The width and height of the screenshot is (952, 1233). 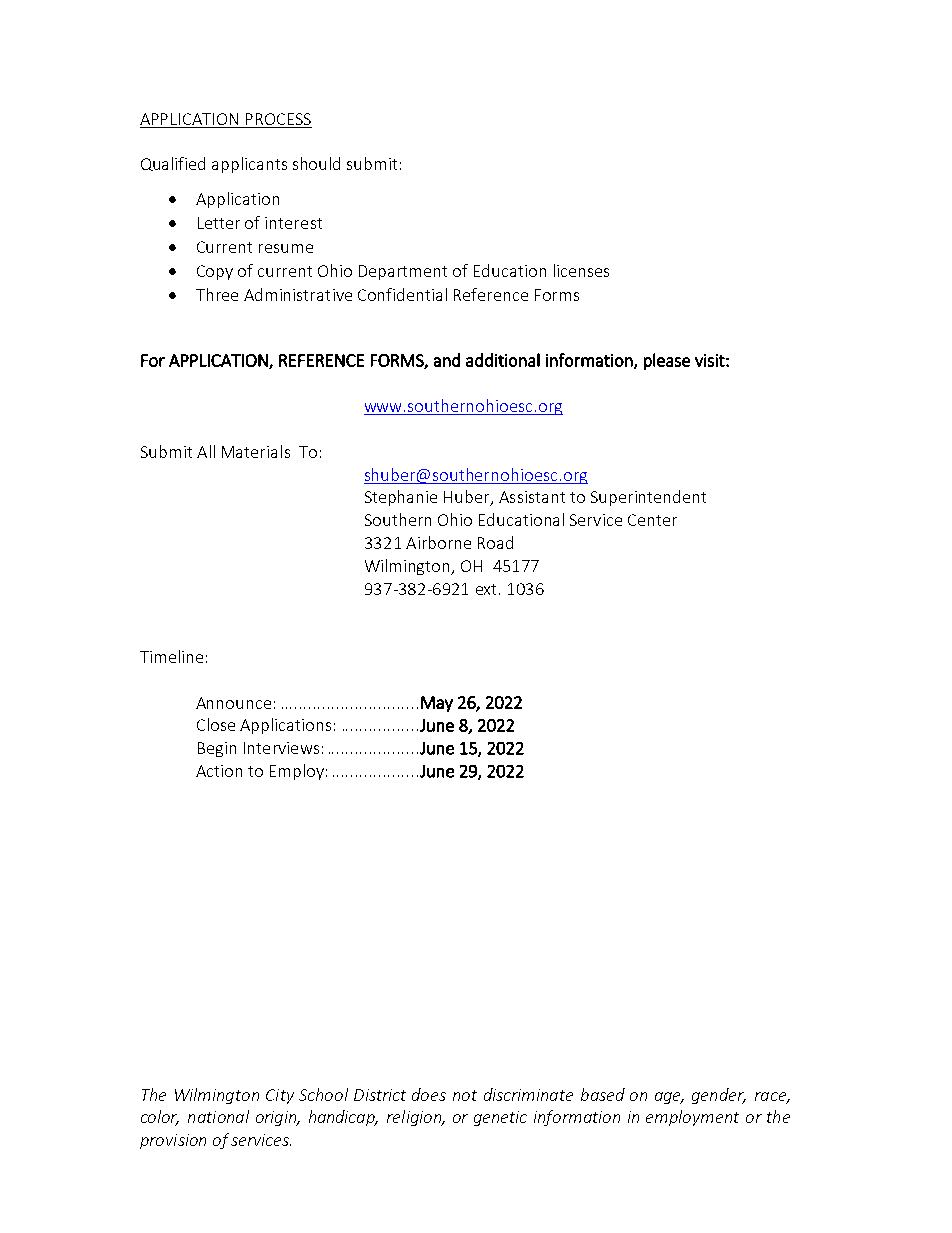 I want to click on May, so click(x=437, y=704).
